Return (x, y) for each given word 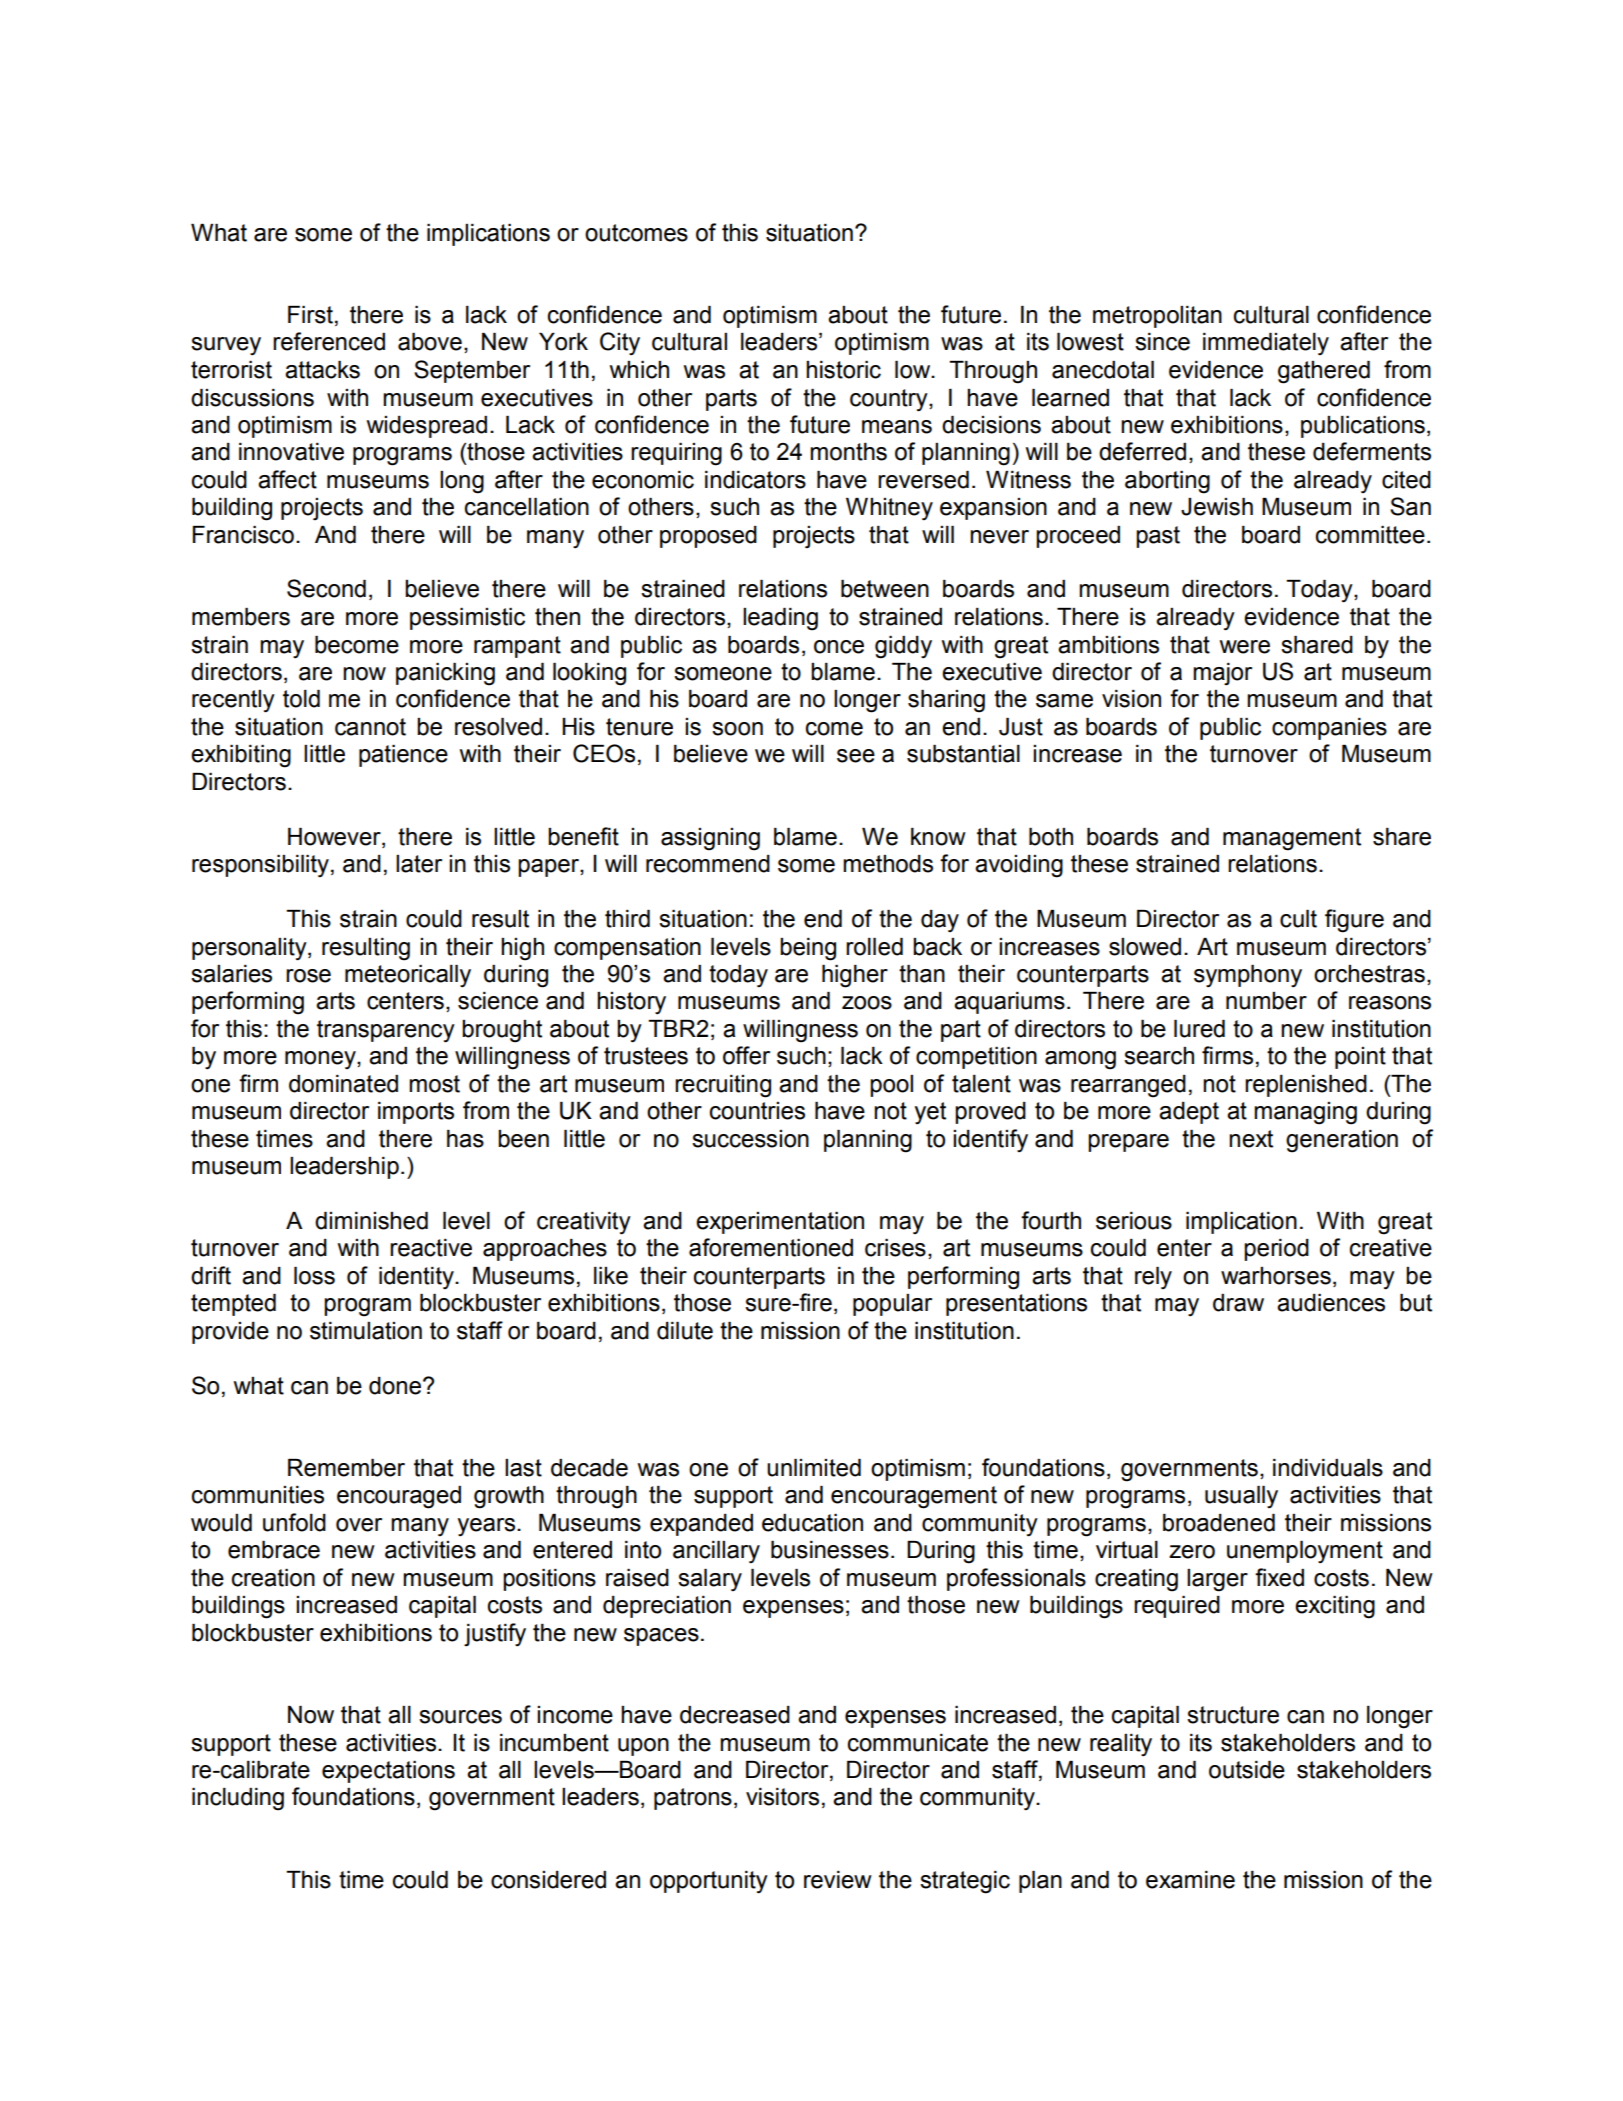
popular (892, 1305)
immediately (1266, 344)
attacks (322, 370)
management (1292, 839)
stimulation (366, 1331)
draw (1238, 1303)
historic (843, 370)
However (335, 838)
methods (888, 864)
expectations (388, 1772)
